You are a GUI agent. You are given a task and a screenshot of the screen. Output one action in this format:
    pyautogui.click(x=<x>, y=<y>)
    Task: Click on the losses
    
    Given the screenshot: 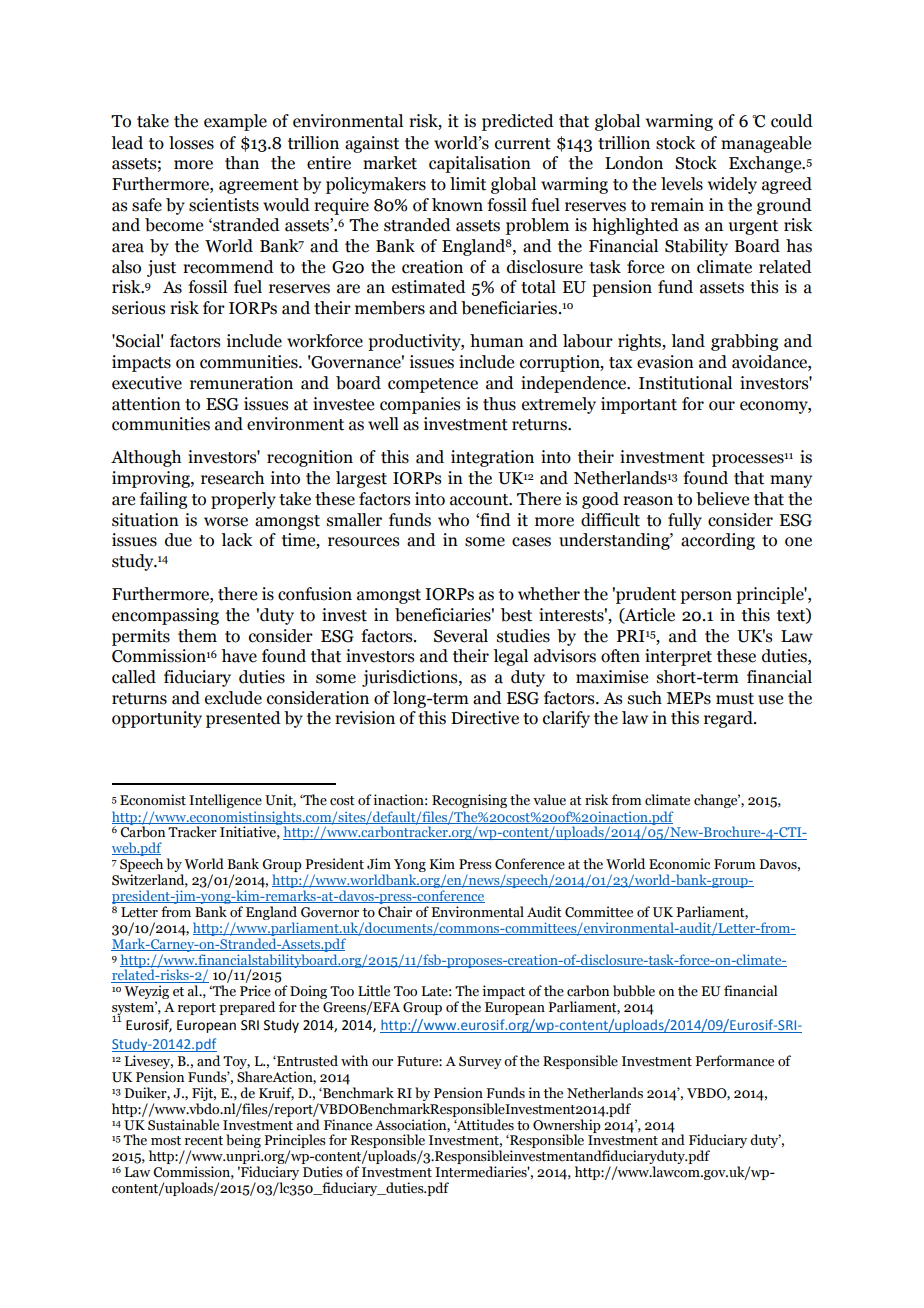 What is the action you would take?
    pyautogui.click(x=191, y=143)
